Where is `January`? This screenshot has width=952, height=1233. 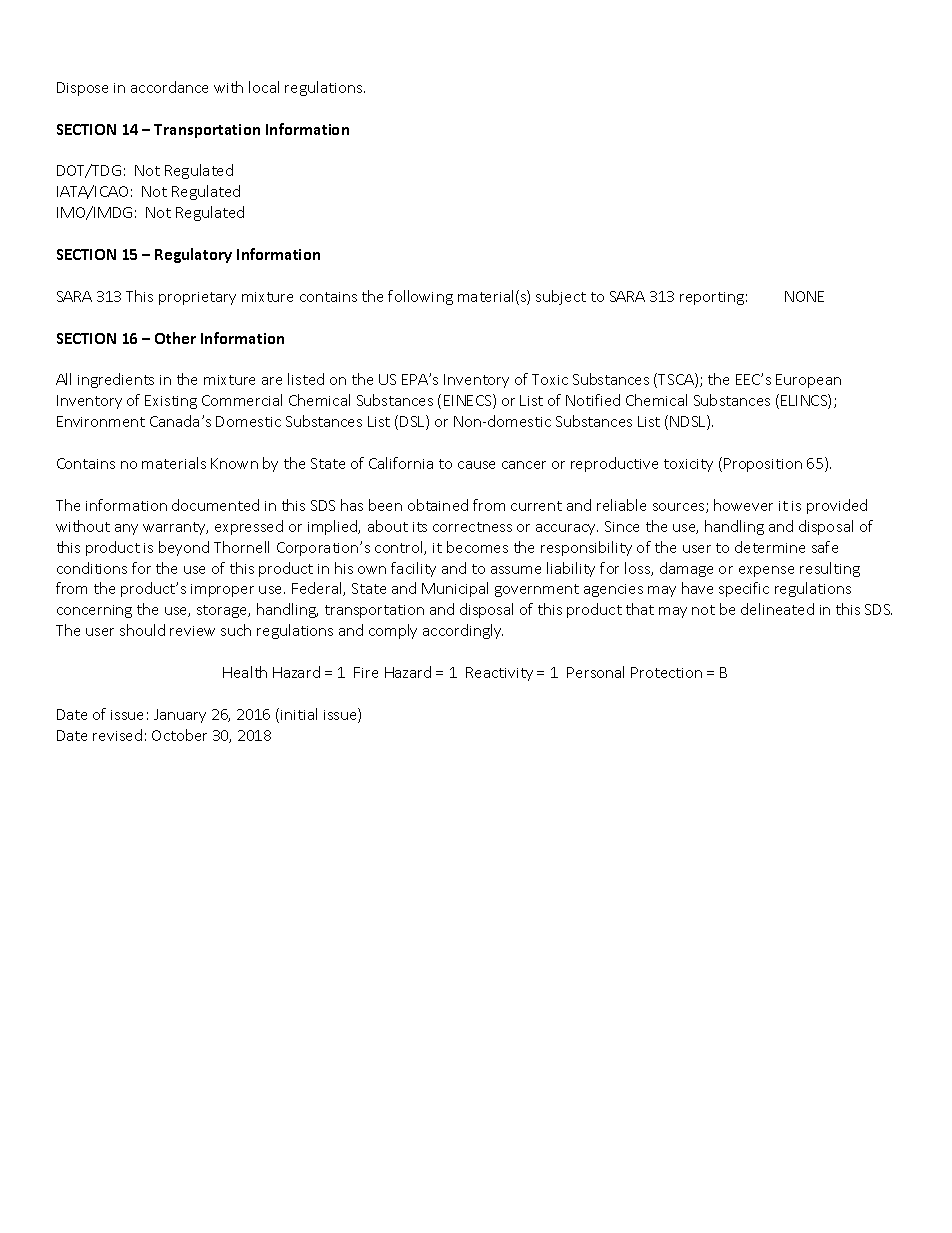
January is located at coordinates (180, 716).
